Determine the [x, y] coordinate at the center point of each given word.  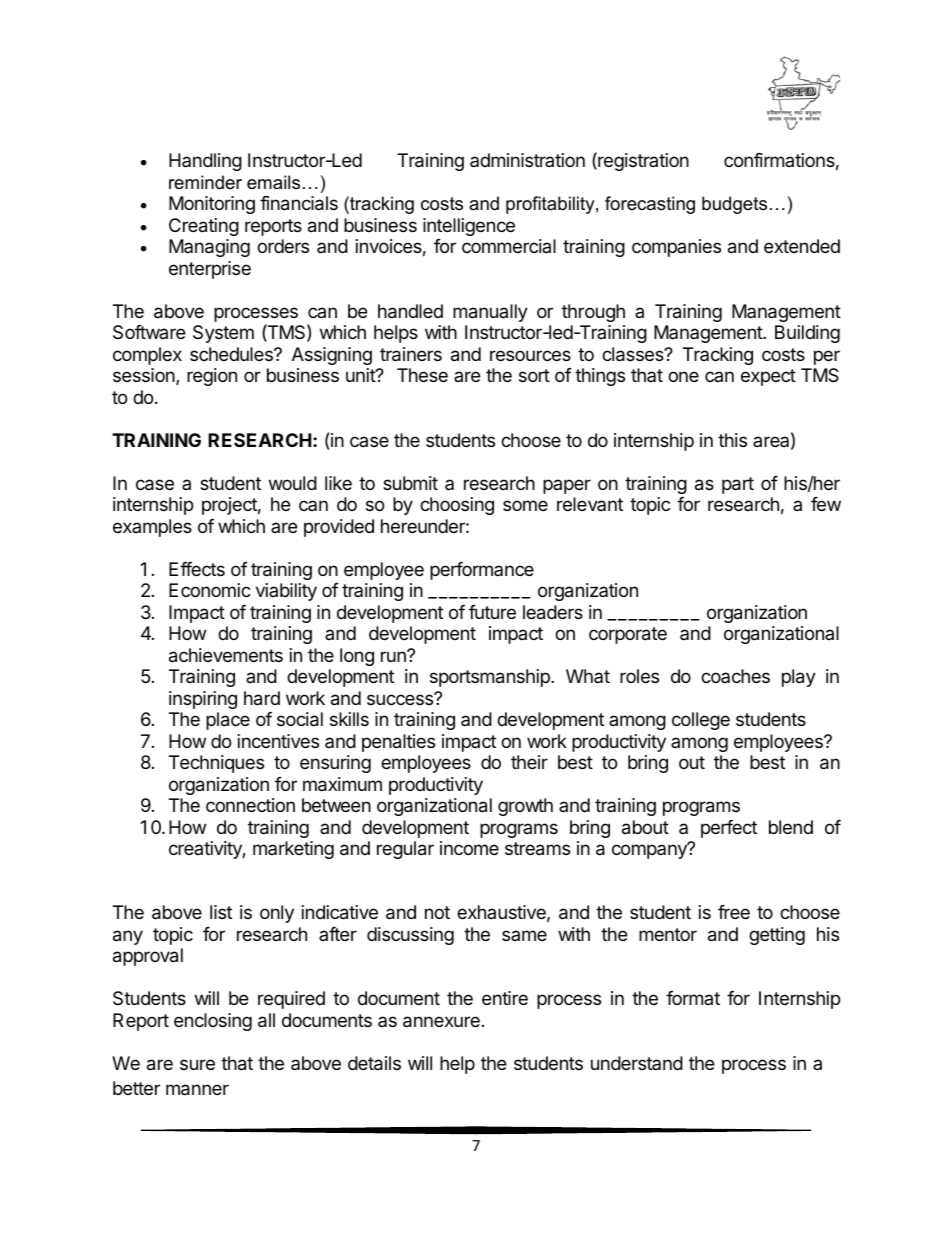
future [492, 612]
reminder [205, 182]
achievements [226, 655]
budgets [734, 205]
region [212, 377]
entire [505, 998]
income [469, 848]
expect [768, 377]
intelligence [469, 227]
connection [250, 805]
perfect [729, 829]
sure [197, 1064]
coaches [735, 676]
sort [534, 375]
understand [637, 1063]
